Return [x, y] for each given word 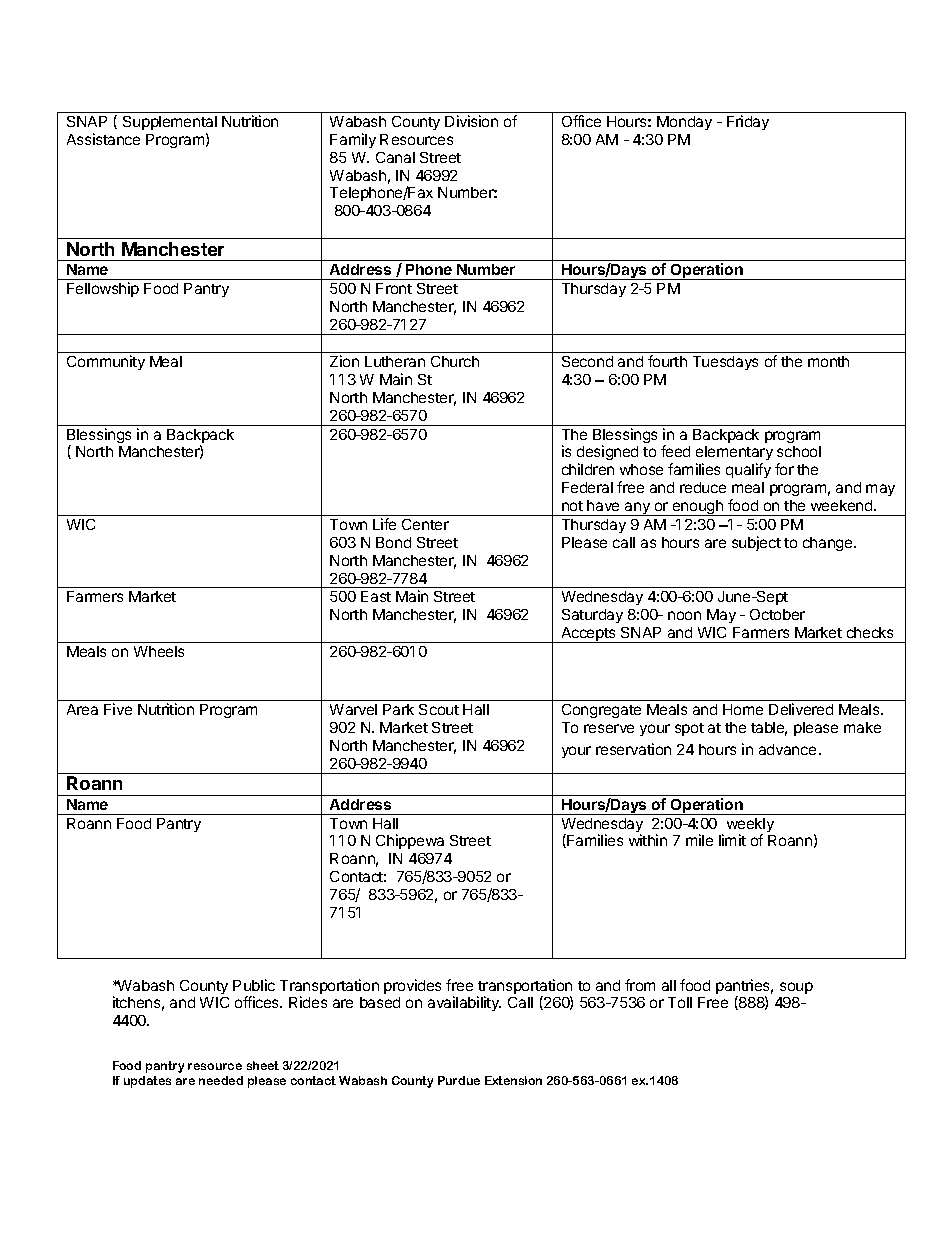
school [799, 451]
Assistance [103, 139]
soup [796, 988]
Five [118, 709]
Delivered [801, 709]
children [588, 469]
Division [471, 121]
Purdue [459, 1080]
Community [106, 362]
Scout [439, 709]
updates [147, 1082]
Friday [748, 122]
